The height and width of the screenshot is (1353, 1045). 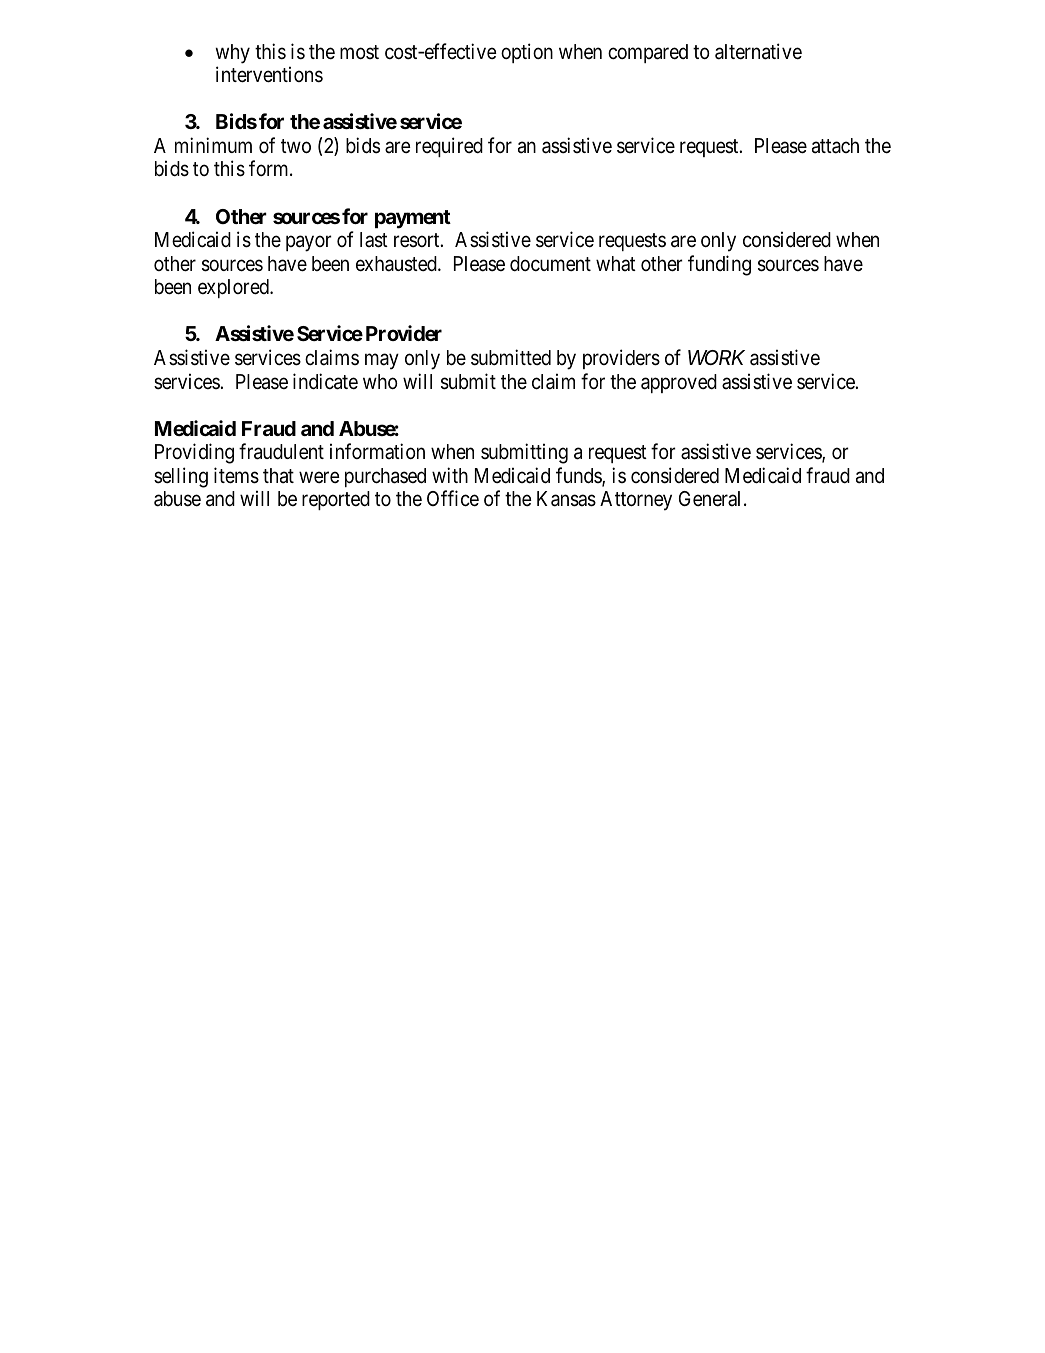 What do you see at coordinates (719, 265) in the screenshot?
I see `funding` at bounding box center [719, 265].
